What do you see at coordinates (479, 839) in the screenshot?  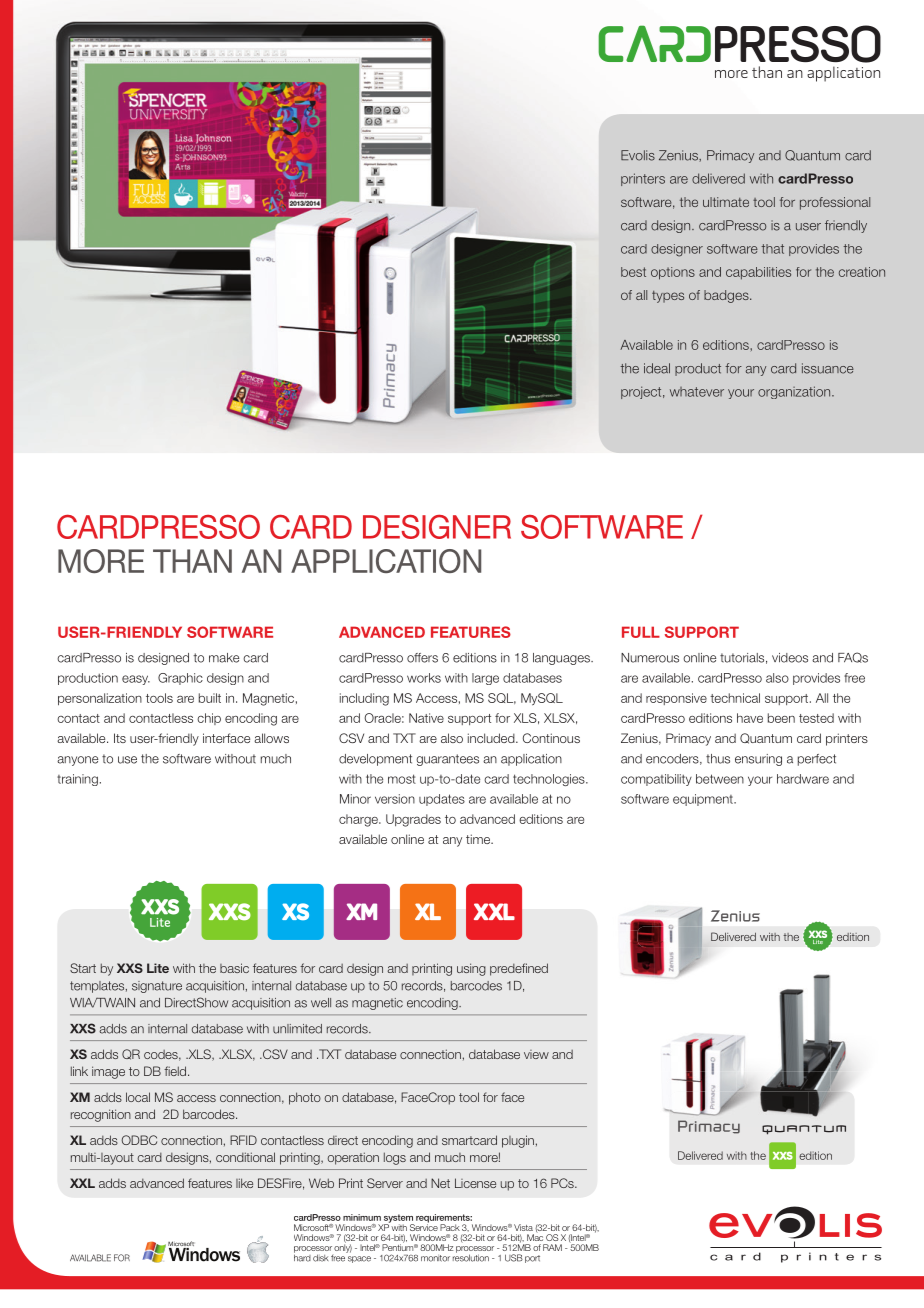 I see `time` at bounding box center [479, 839].
